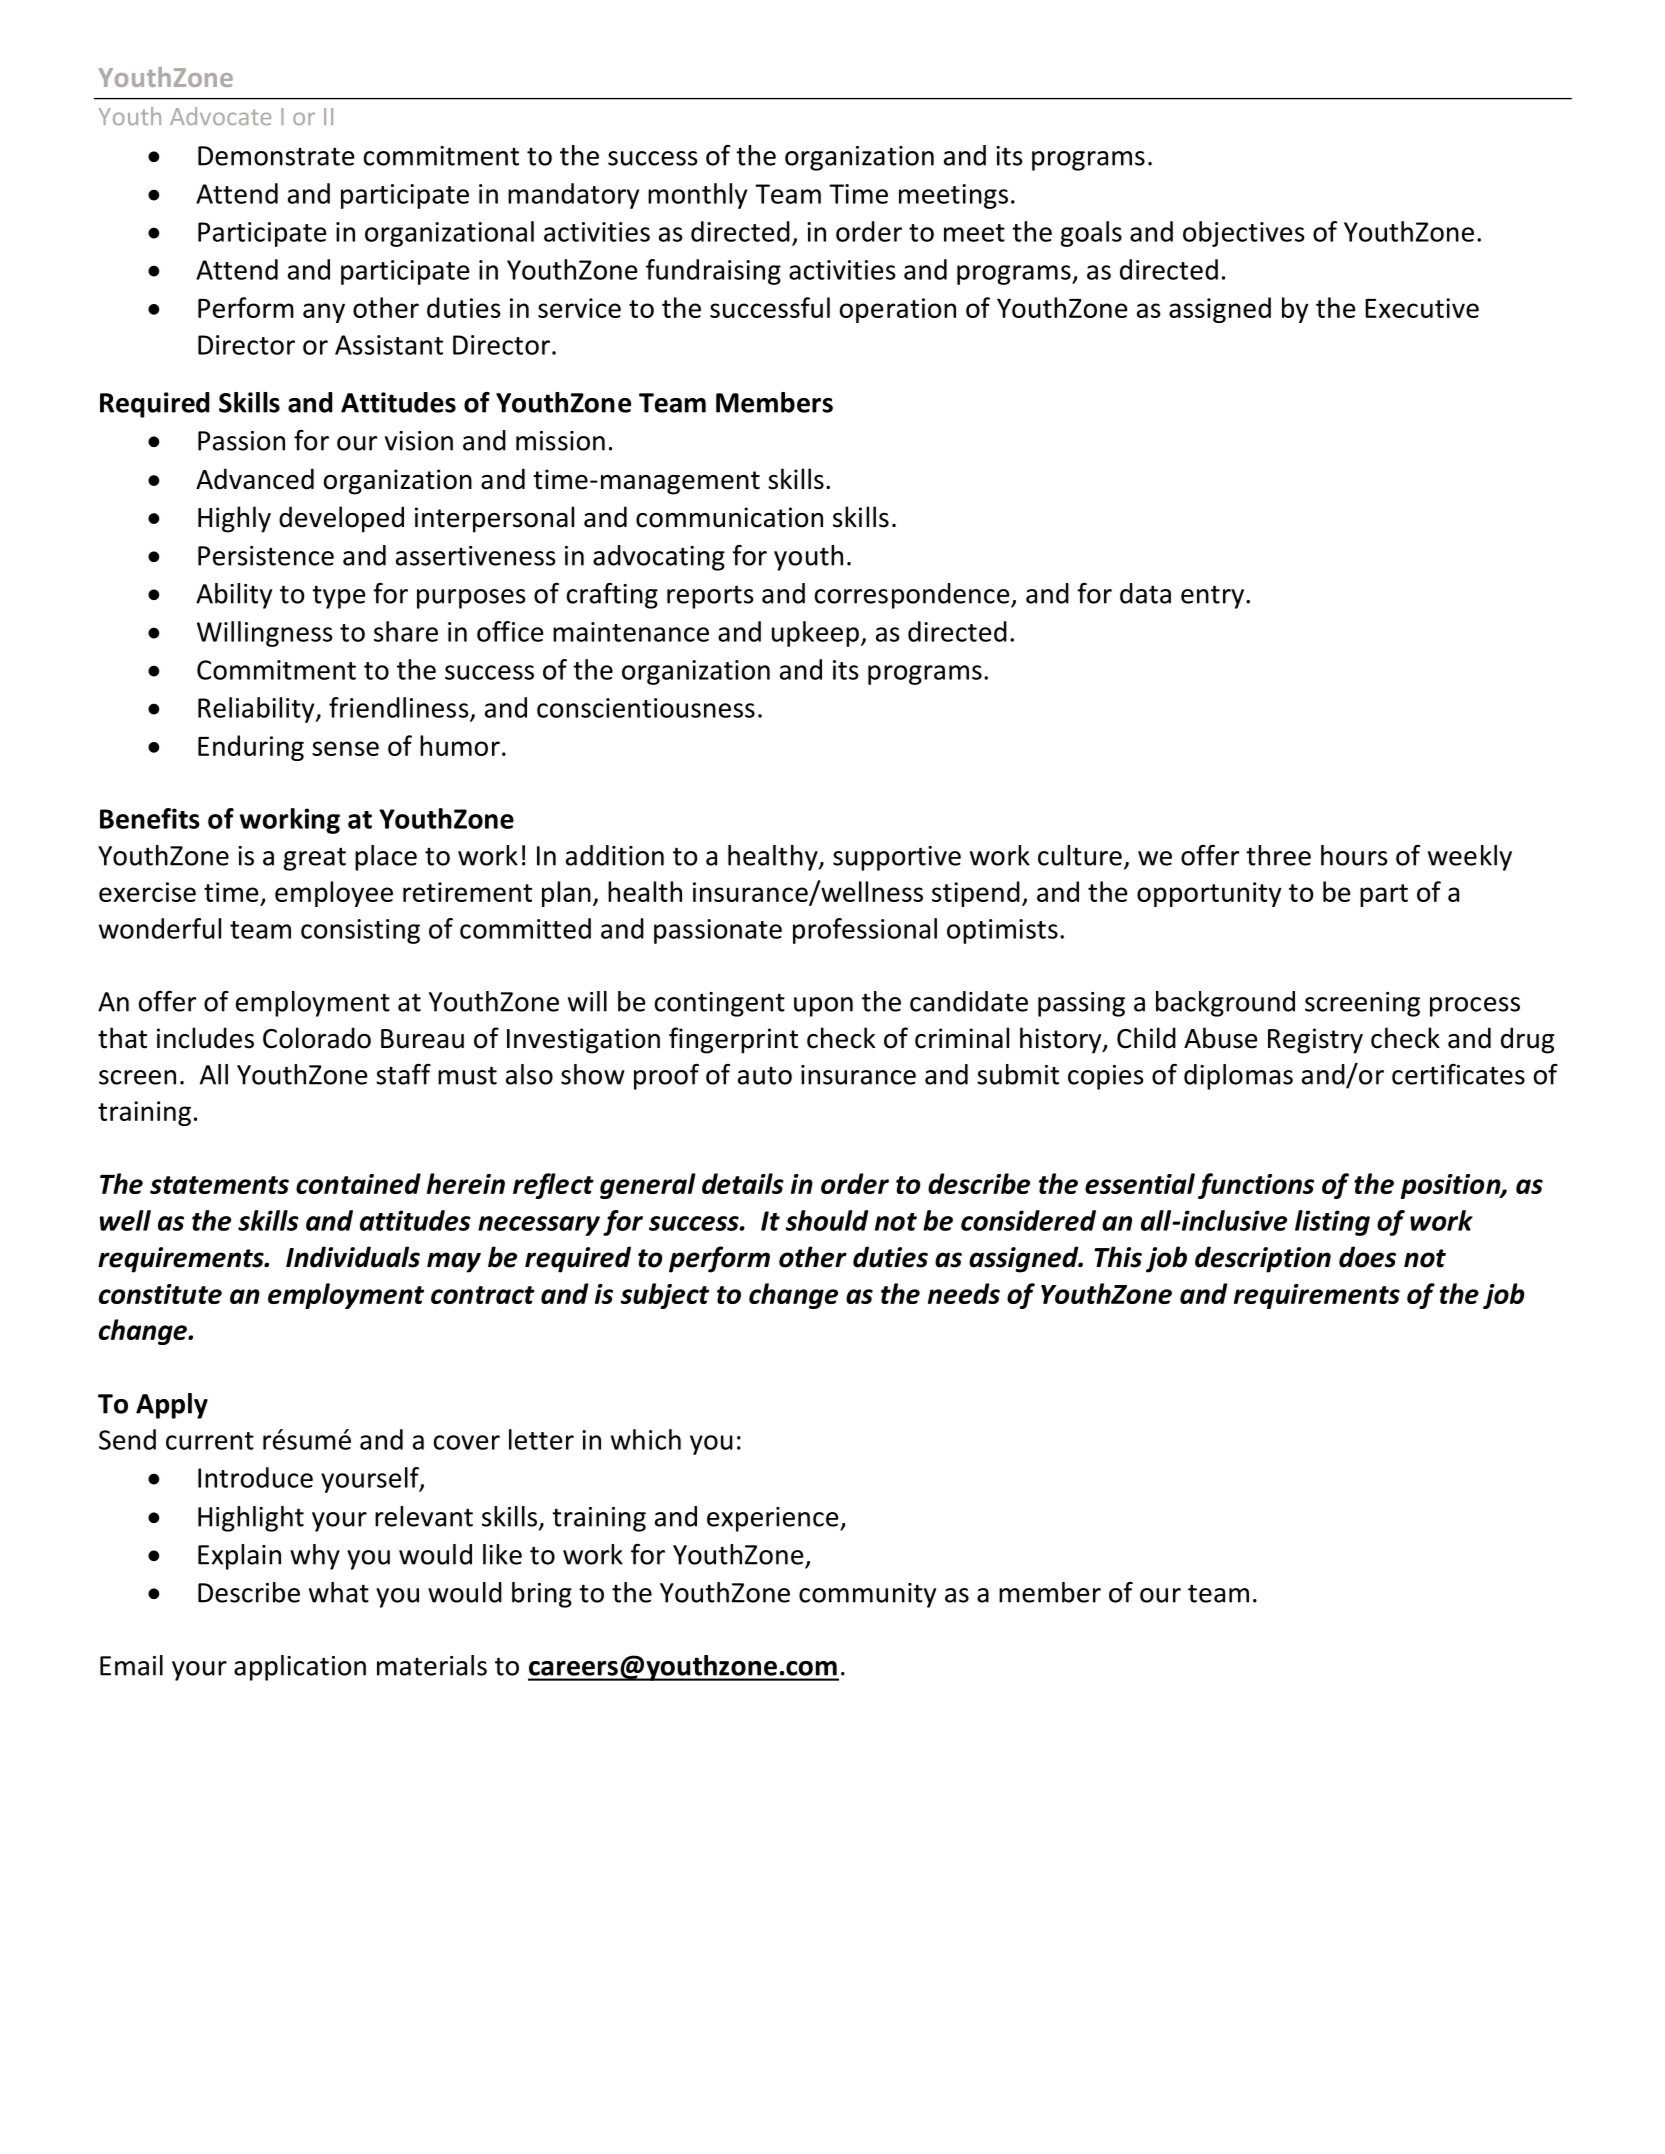  Describe the element at coordinates (1212, 597) in the screenshot. I see `entry` at that location.
